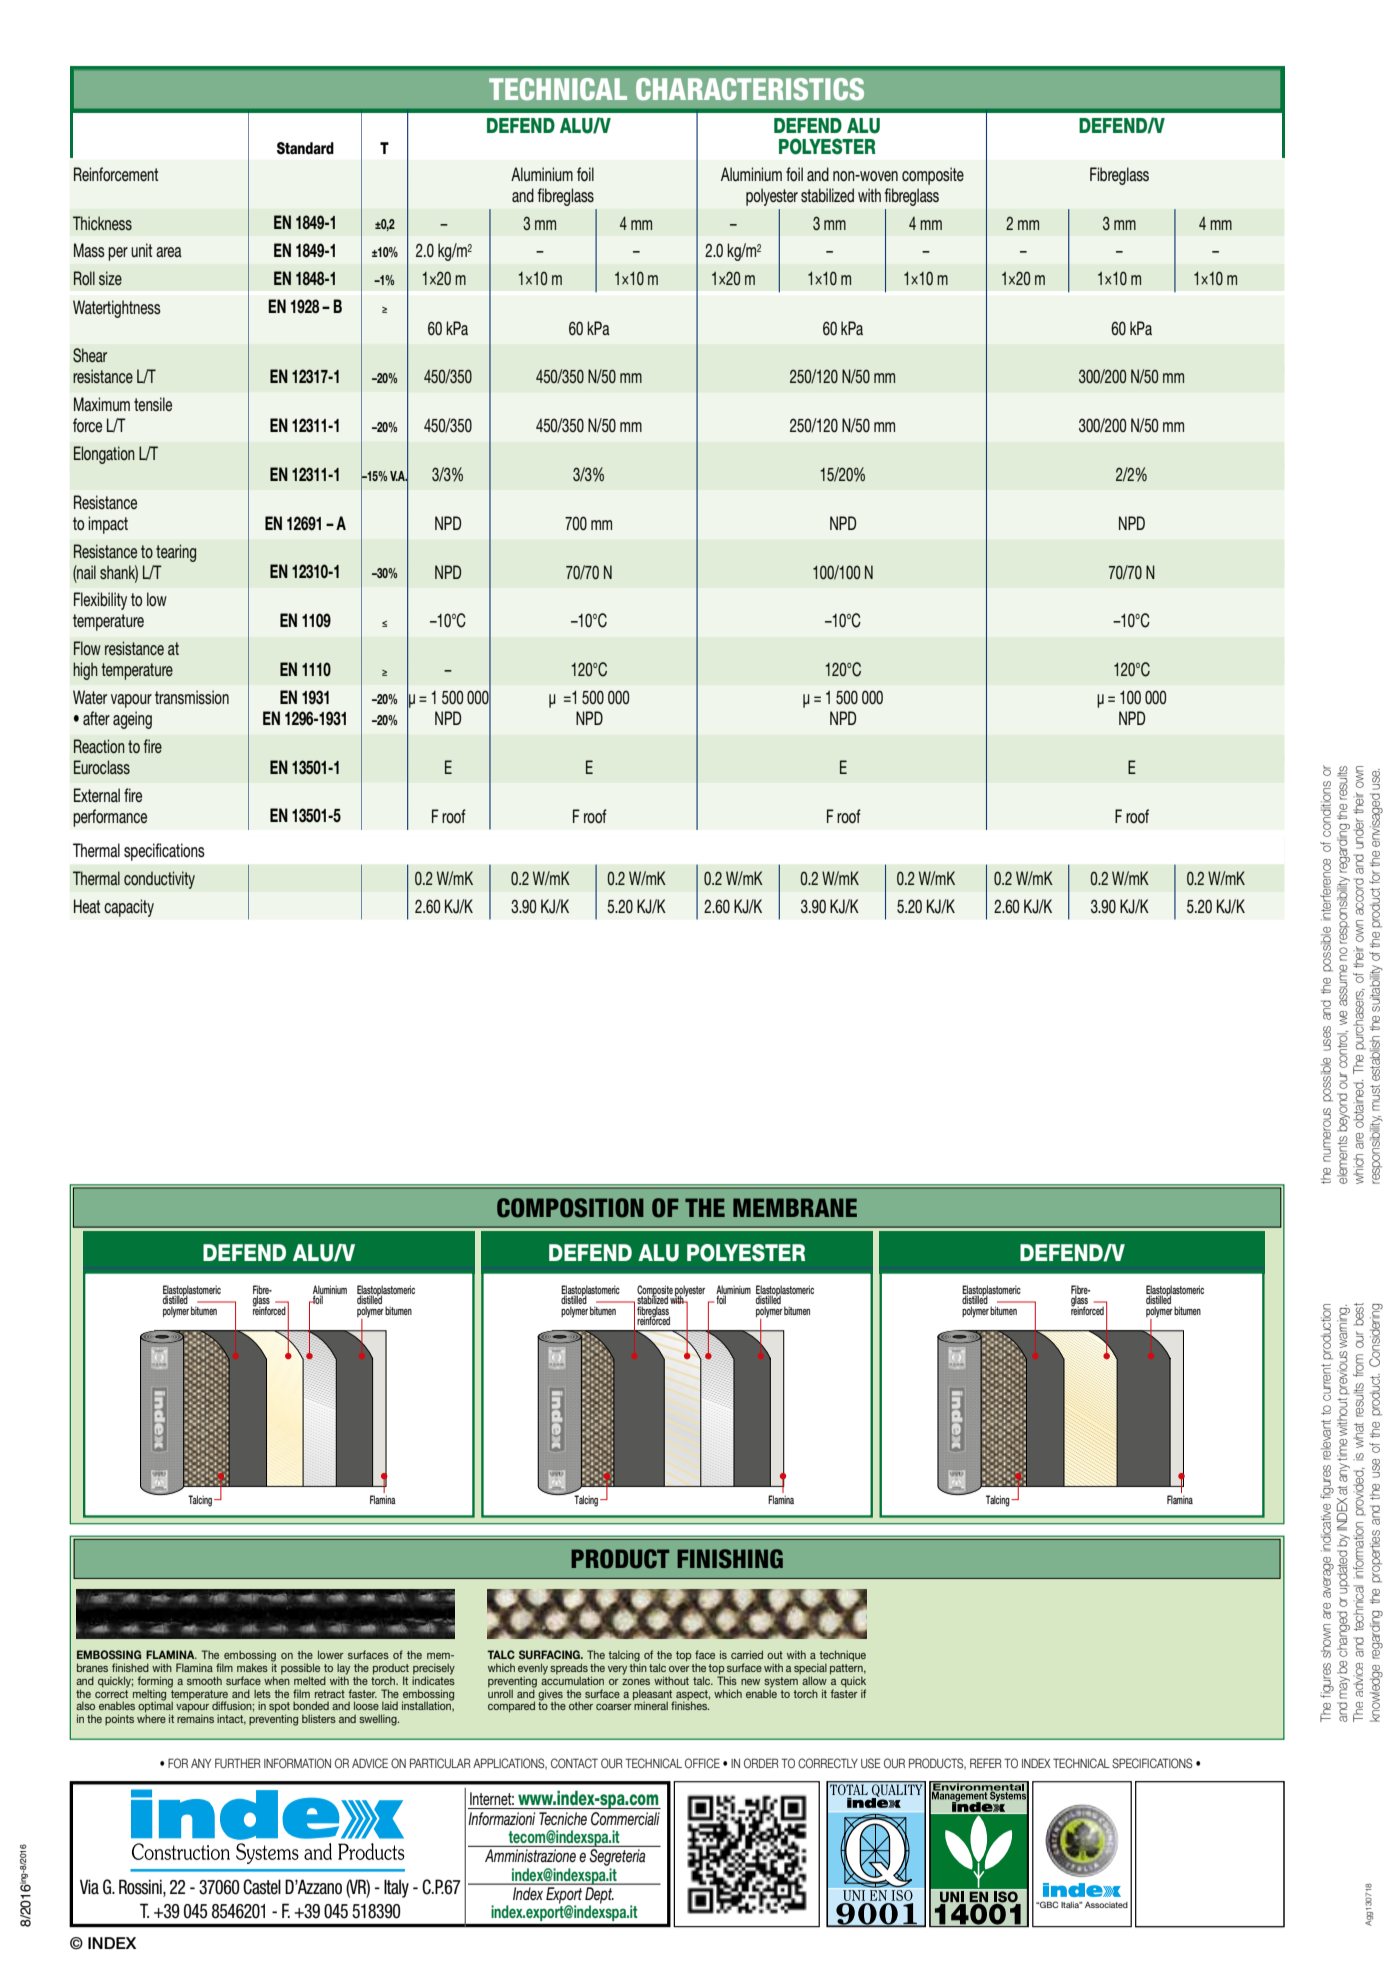  I want to click on technique, so click(841, 1657).
